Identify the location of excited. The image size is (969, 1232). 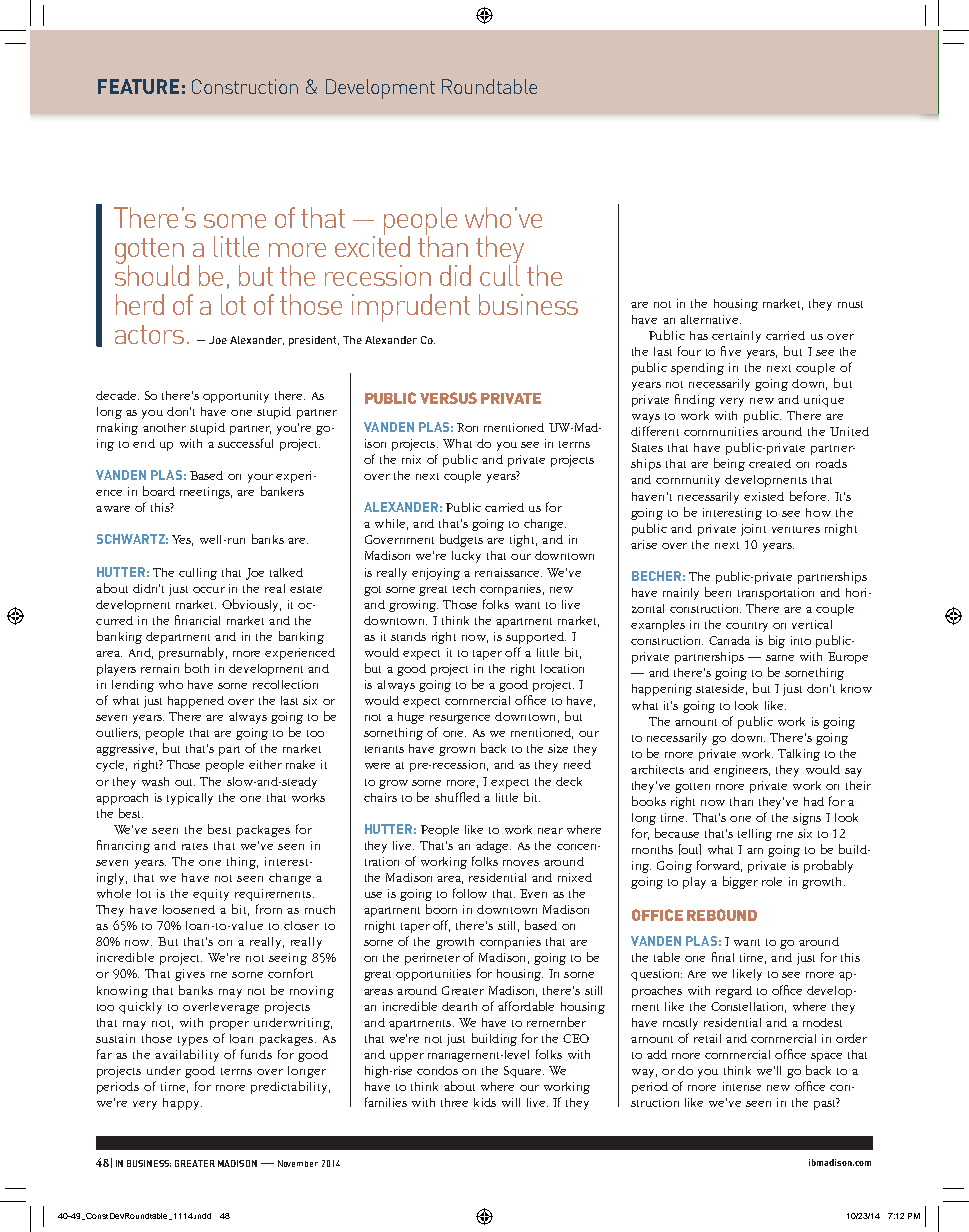
(372, 245).
